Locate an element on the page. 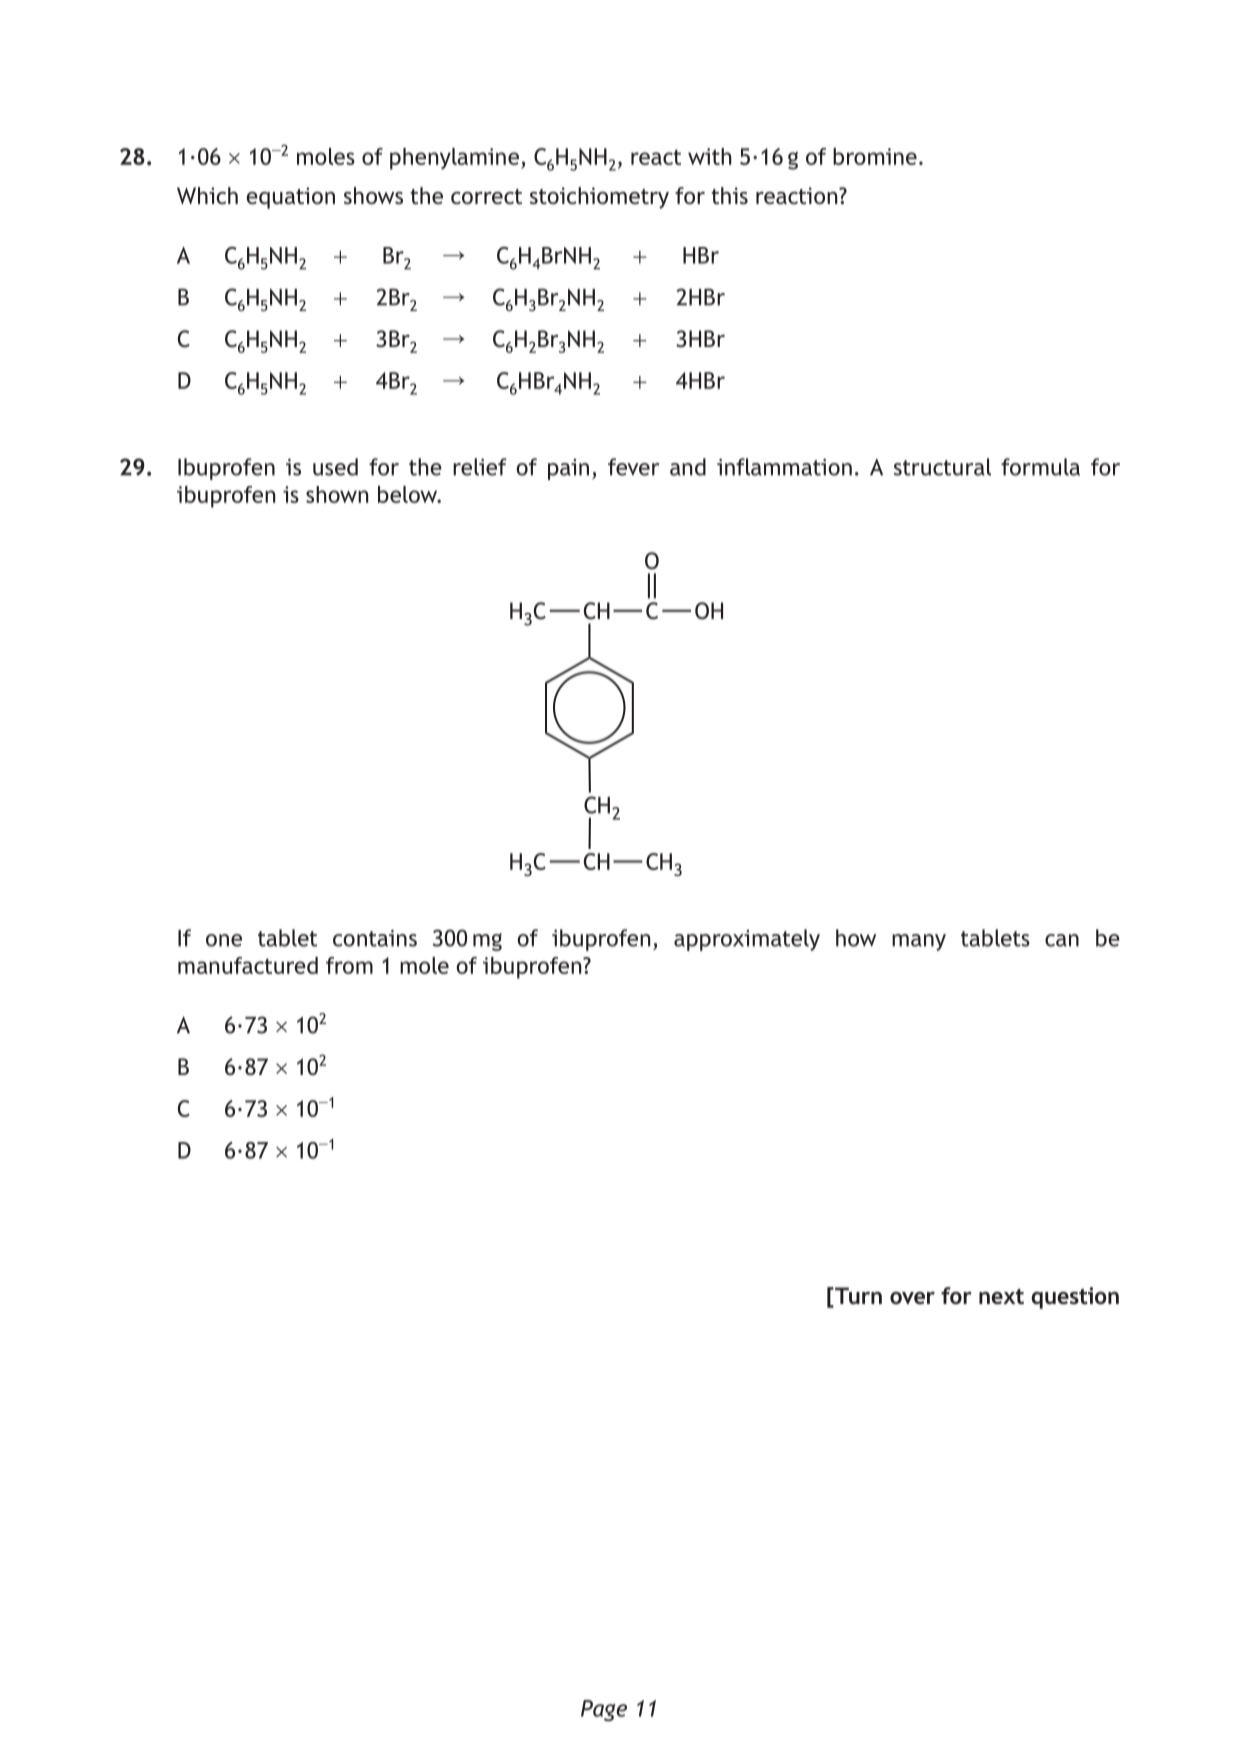 The width and height of the image is (1238, 1752). next is located at coordinates (1001, 1296).
